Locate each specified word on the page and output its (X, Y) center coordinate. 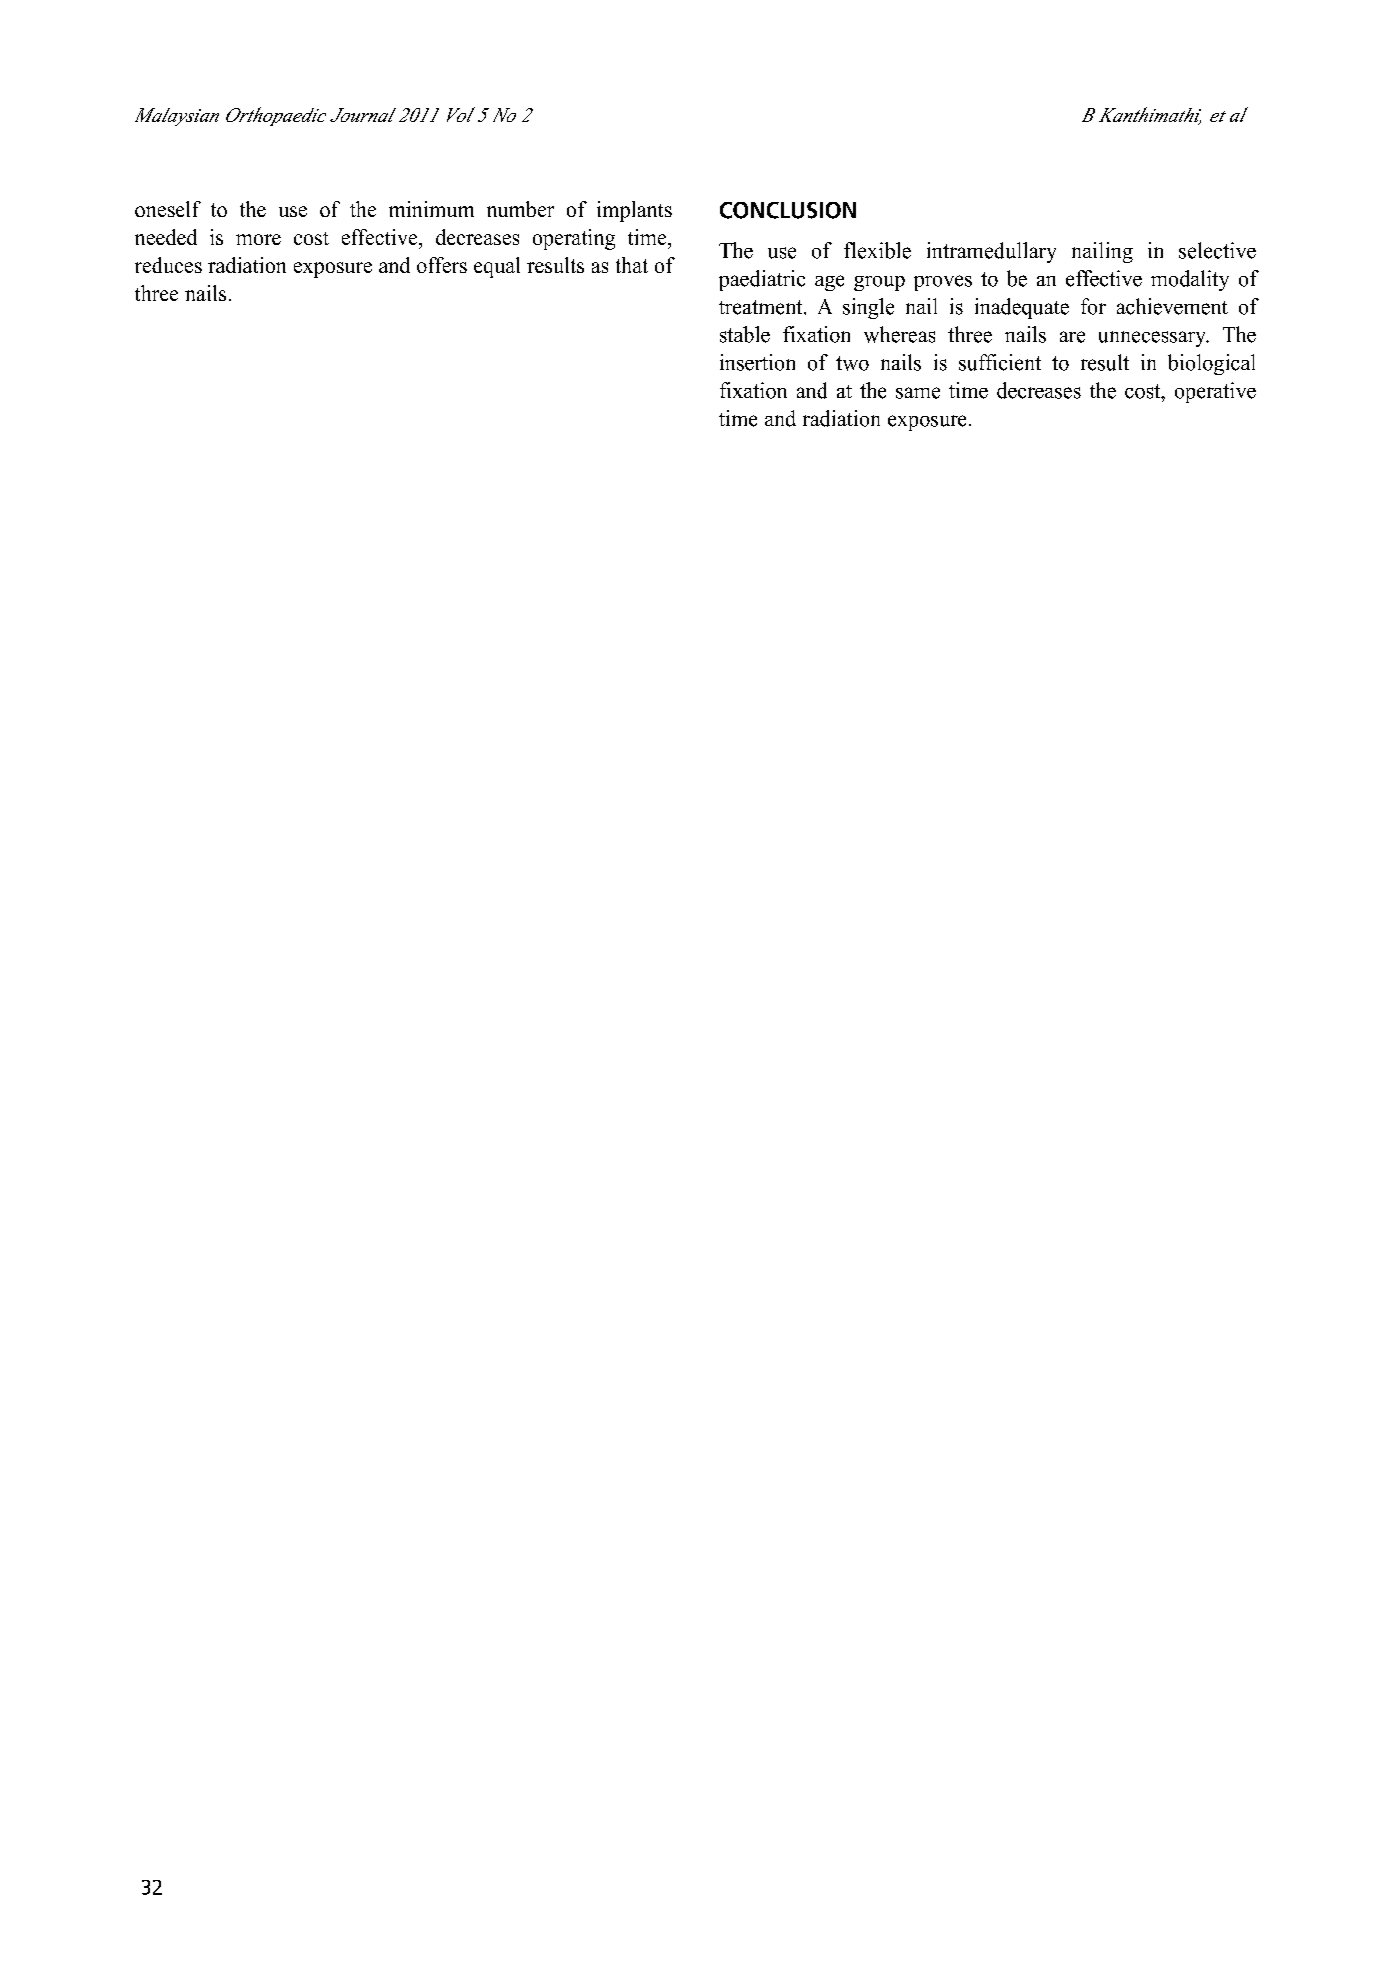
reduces (168, 265)
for (1093, 306)
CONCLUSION (788, 210)
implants (634, 211)
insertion (757, 362)
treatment (762, 307)
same (918, 393)
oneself (168, 209)
